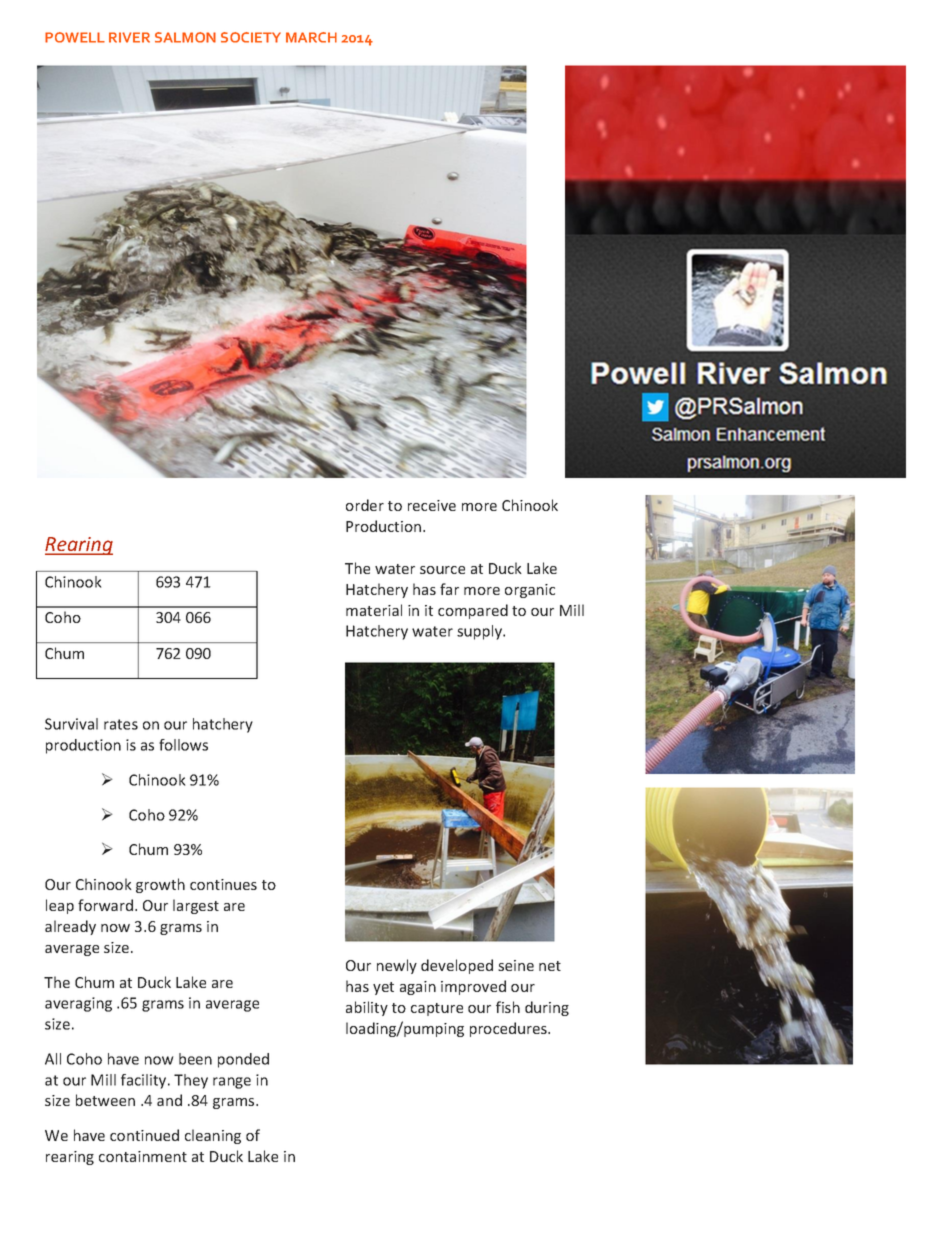 This image has height=1233, width=952. I want to click on material, so click(374, 610).
